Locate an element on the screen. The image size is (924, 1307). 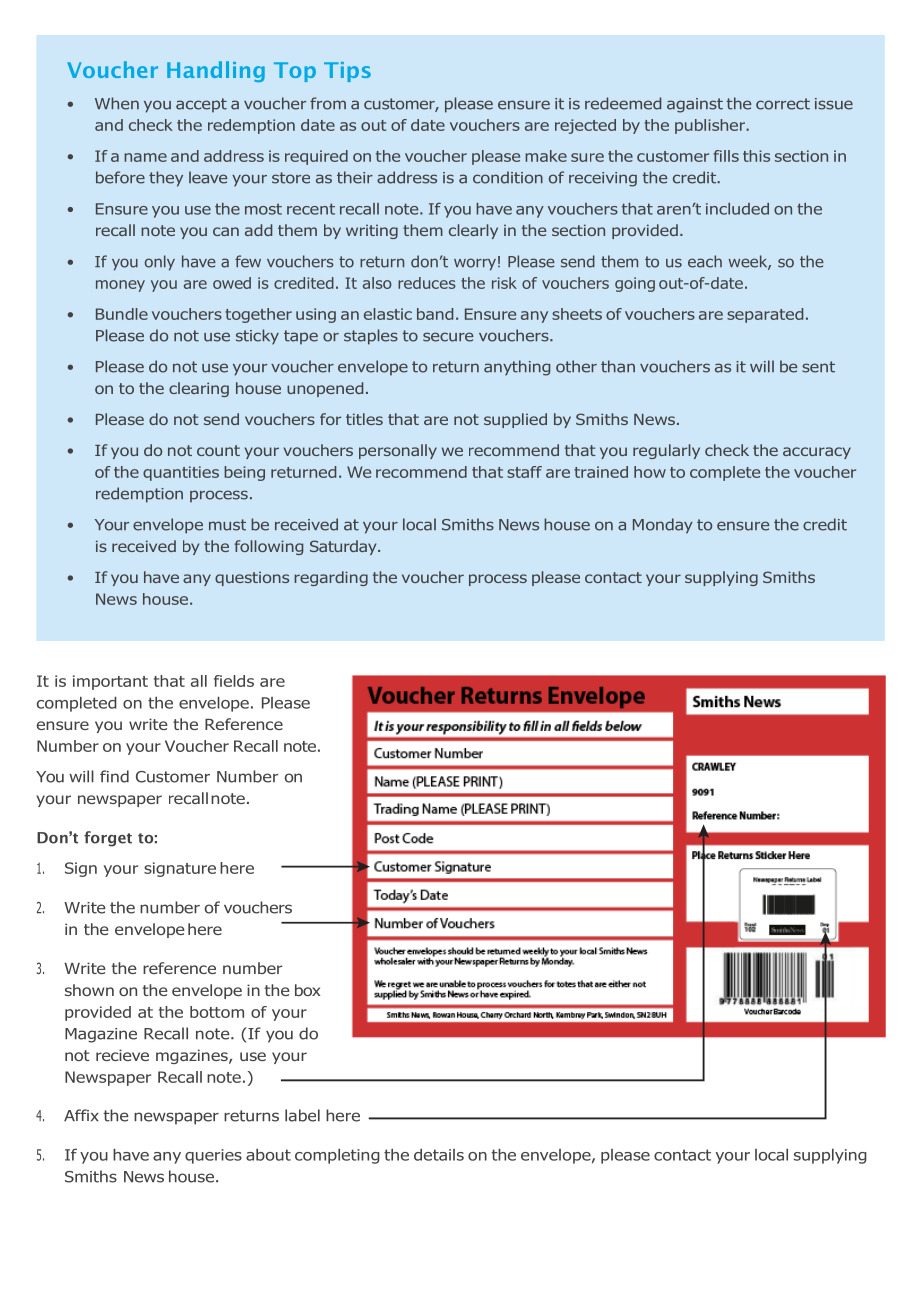
correct is located at coordinates (783, 104).
